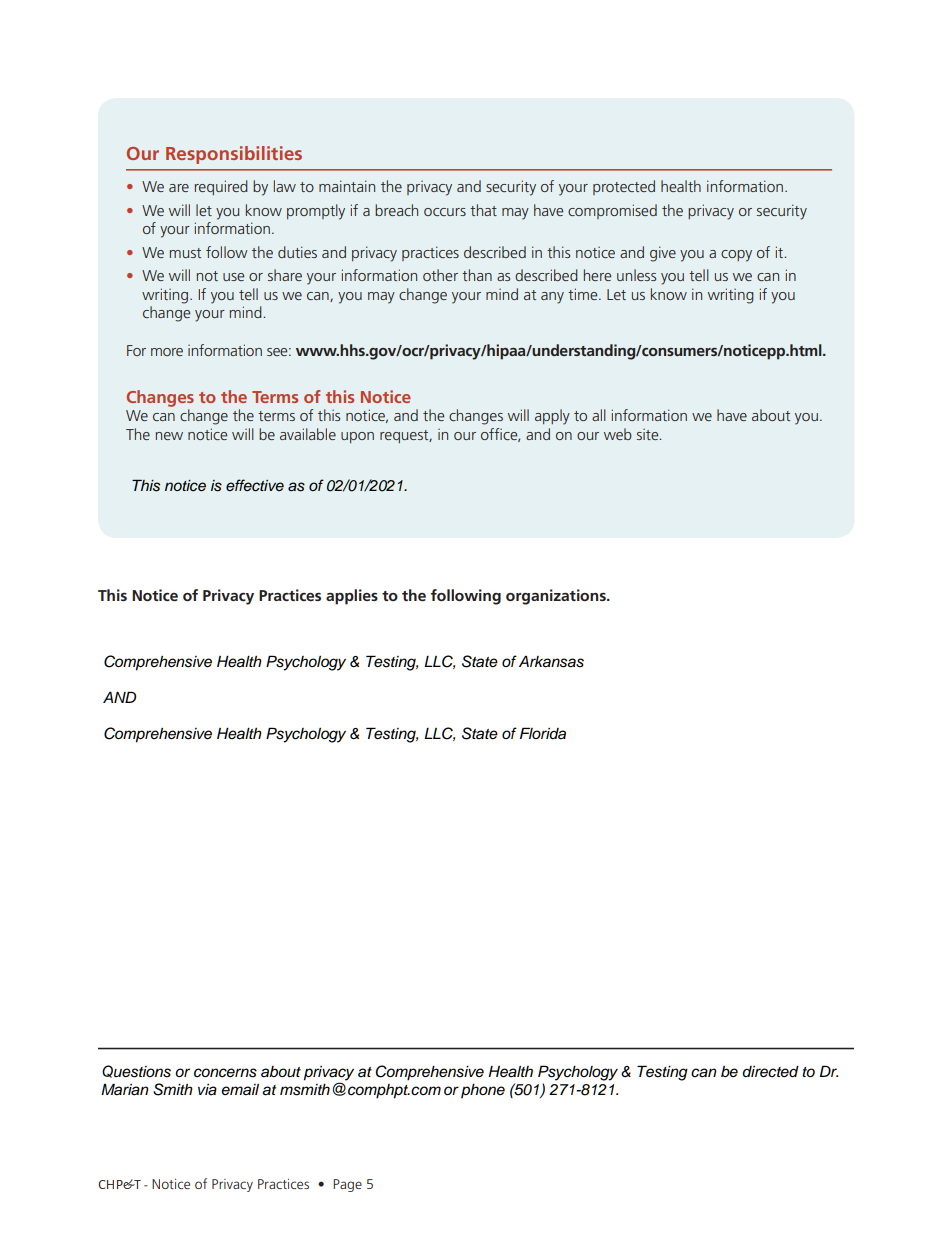 This screenshot has height=1233, width=952. What do you see at coordinates (221, 187) in the screenshot?
I see `required` at bounding box center [221, 187].
